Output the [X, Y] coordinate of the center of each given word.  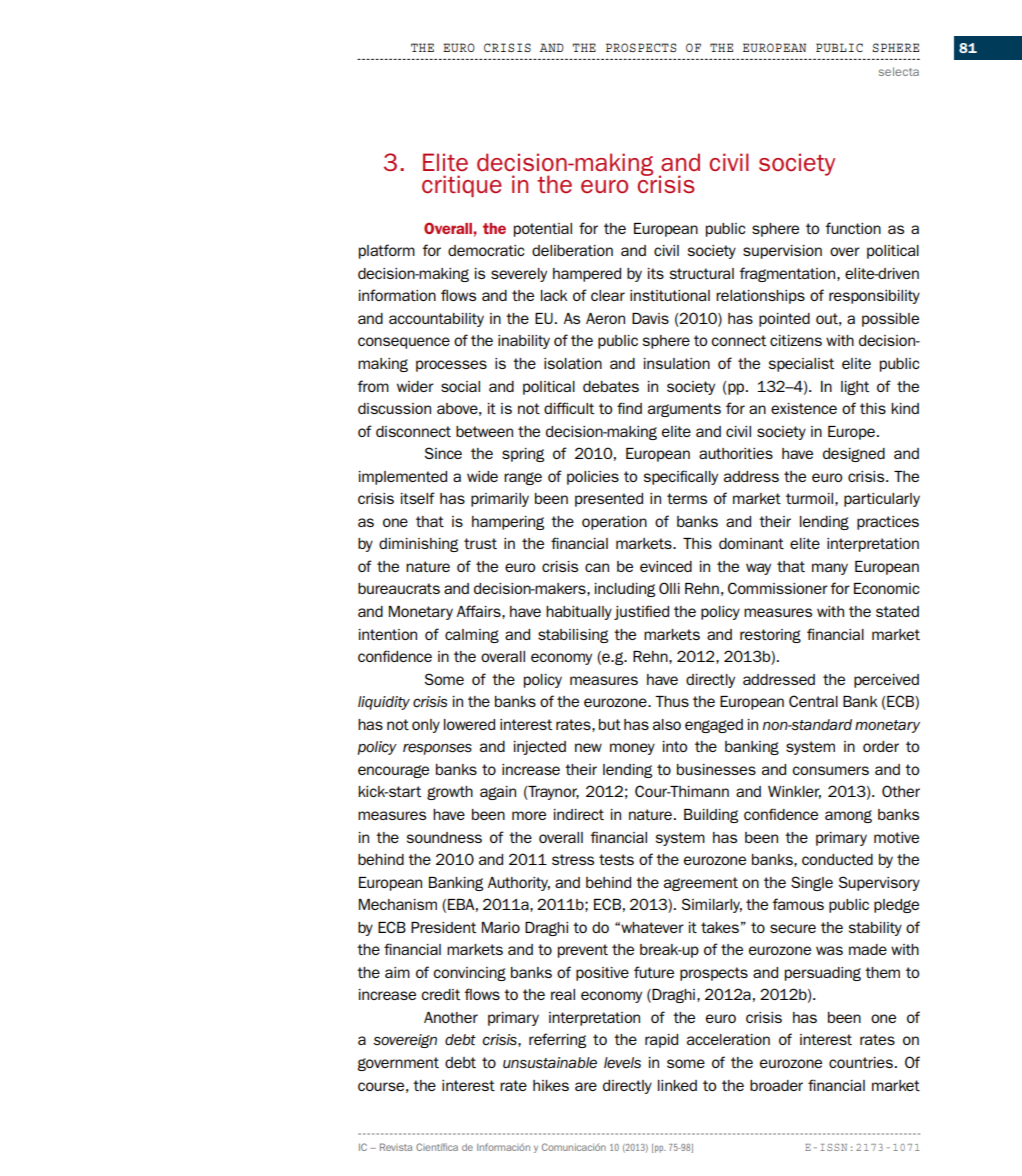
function [853, 228]
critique [462, 186]
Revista [396, 1147]
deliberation [572, 250]
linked [677, 1085]
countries [861, 1062]
